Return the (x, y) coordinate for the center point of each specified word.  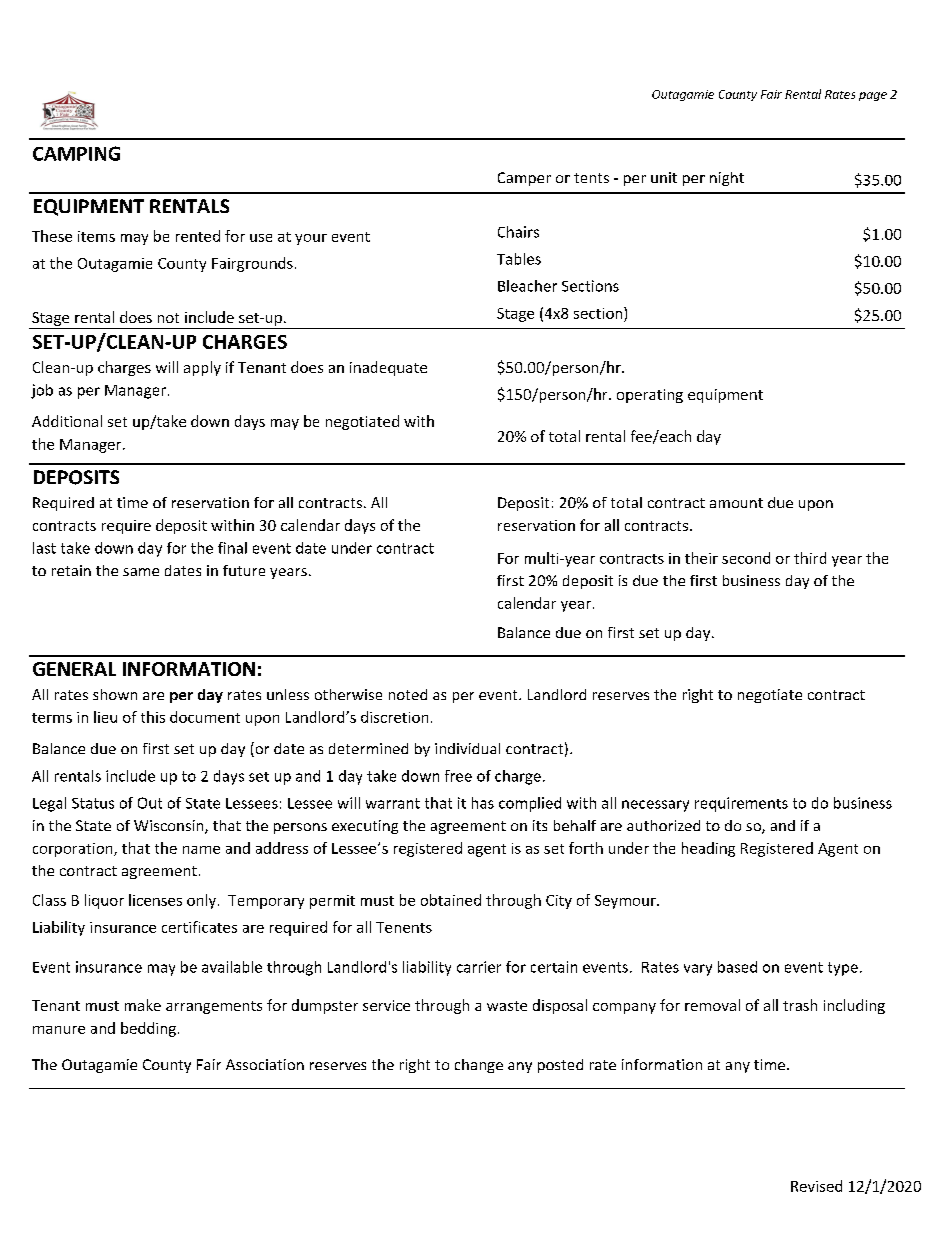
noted (408, 694)
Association (265, 1064)
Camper (524, 179)
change (479, 1066)
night (727, 179)
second (746, 558)
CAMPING (76, 153)
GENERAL (74, 669)
